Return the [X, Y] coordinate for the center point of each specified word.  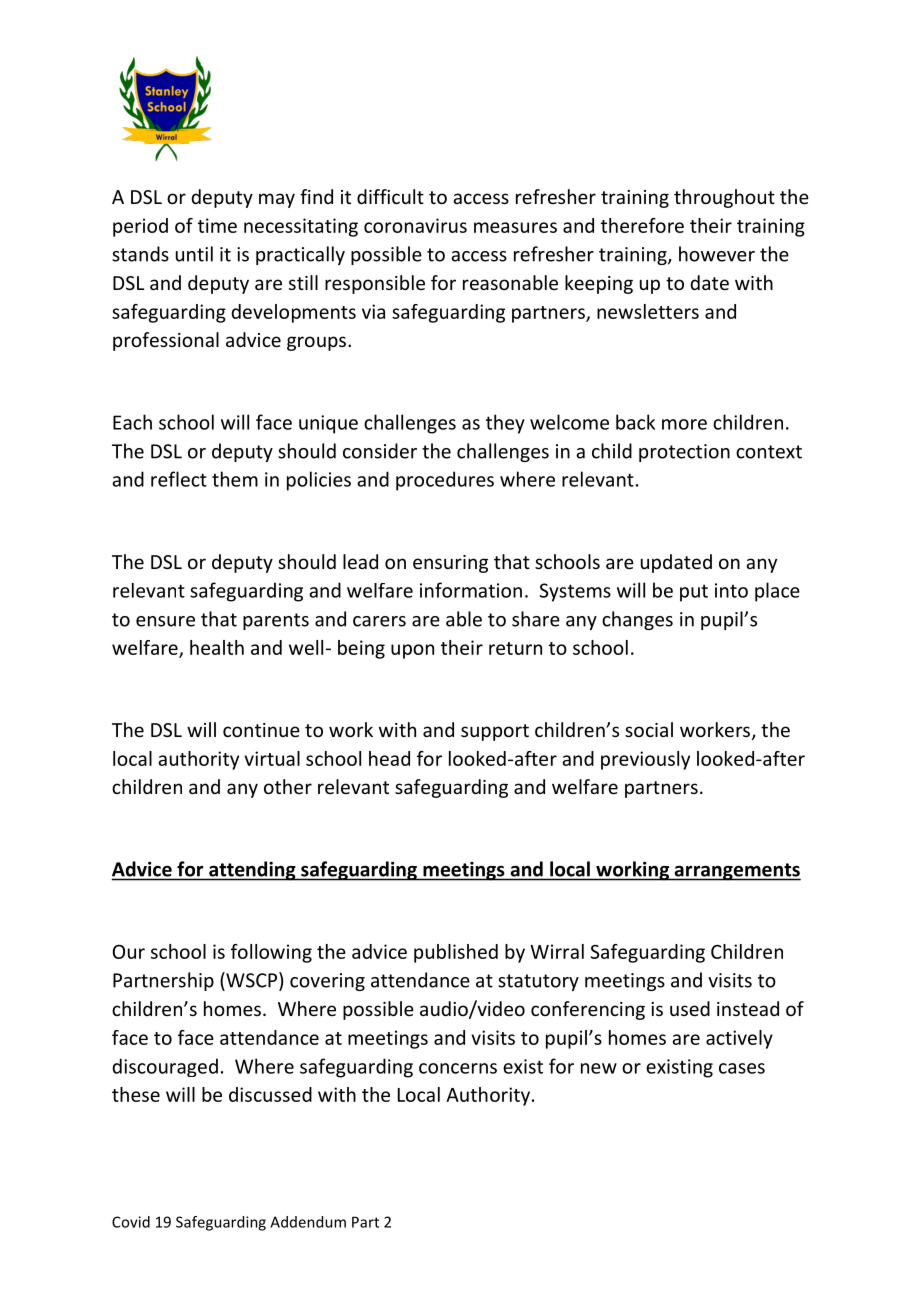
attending [252, 871]
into [731, 590]
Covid [131, 1222]
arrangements [736, 872]
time [217, 225]
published [456, 953]
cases [742, 1068]
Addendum [308, 1222]
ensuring [450, 564]
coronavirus [415, 225]
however [717, 254]
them [235, 479]
